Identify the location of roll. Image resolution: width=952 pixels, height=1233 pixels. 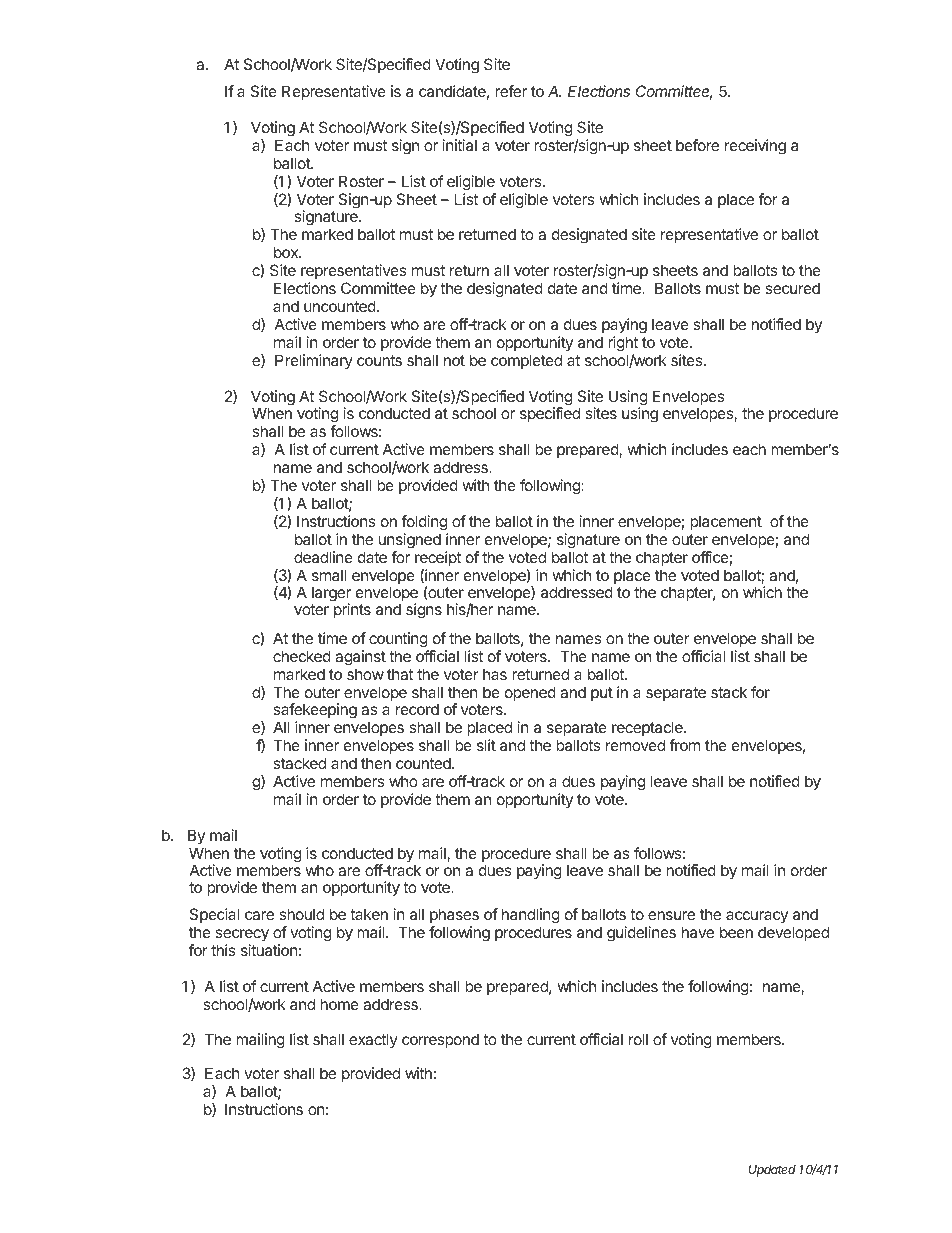
(638, 1039).
